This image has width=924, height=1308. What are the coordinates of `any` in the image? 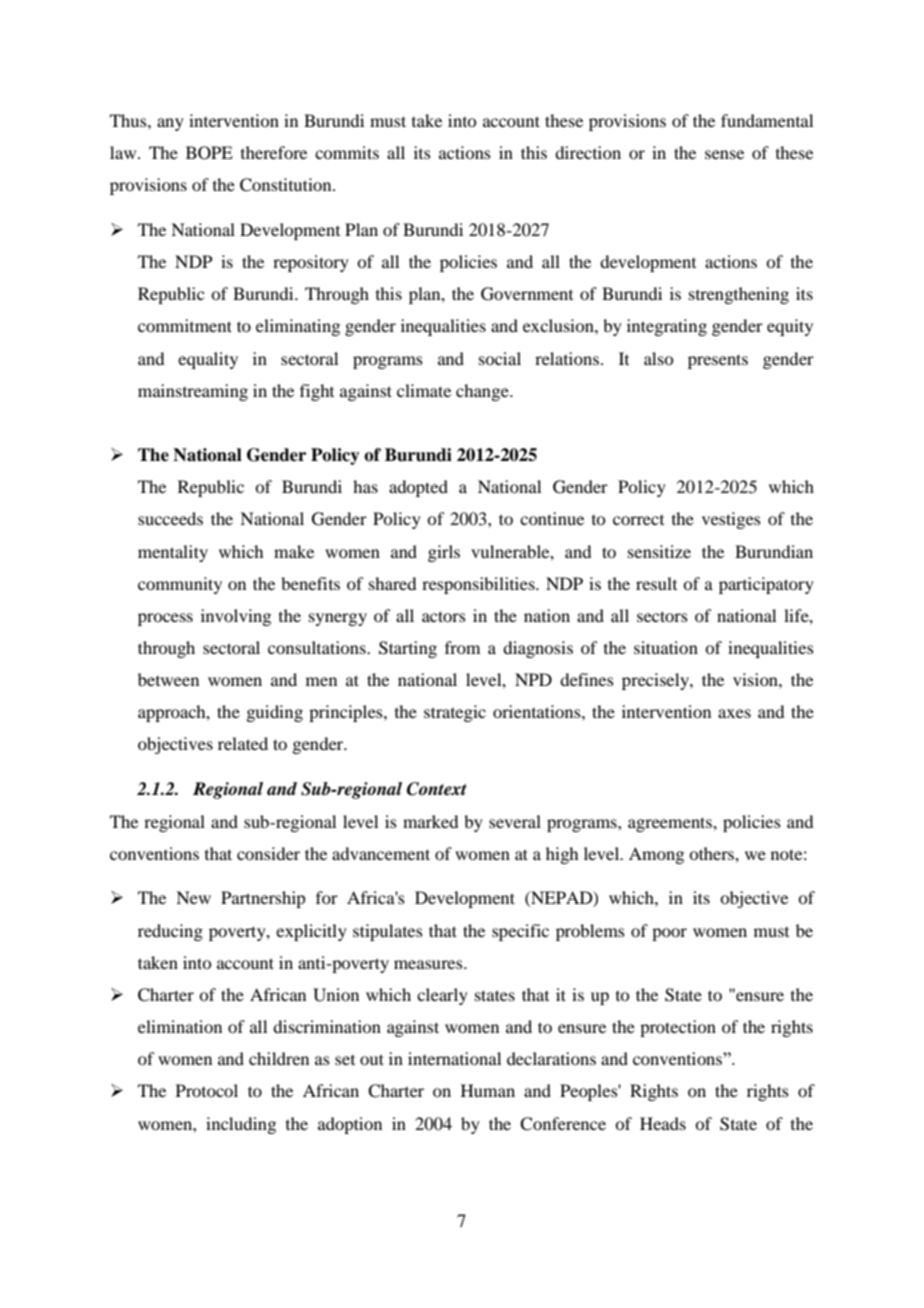 It's located at (170, 124).
